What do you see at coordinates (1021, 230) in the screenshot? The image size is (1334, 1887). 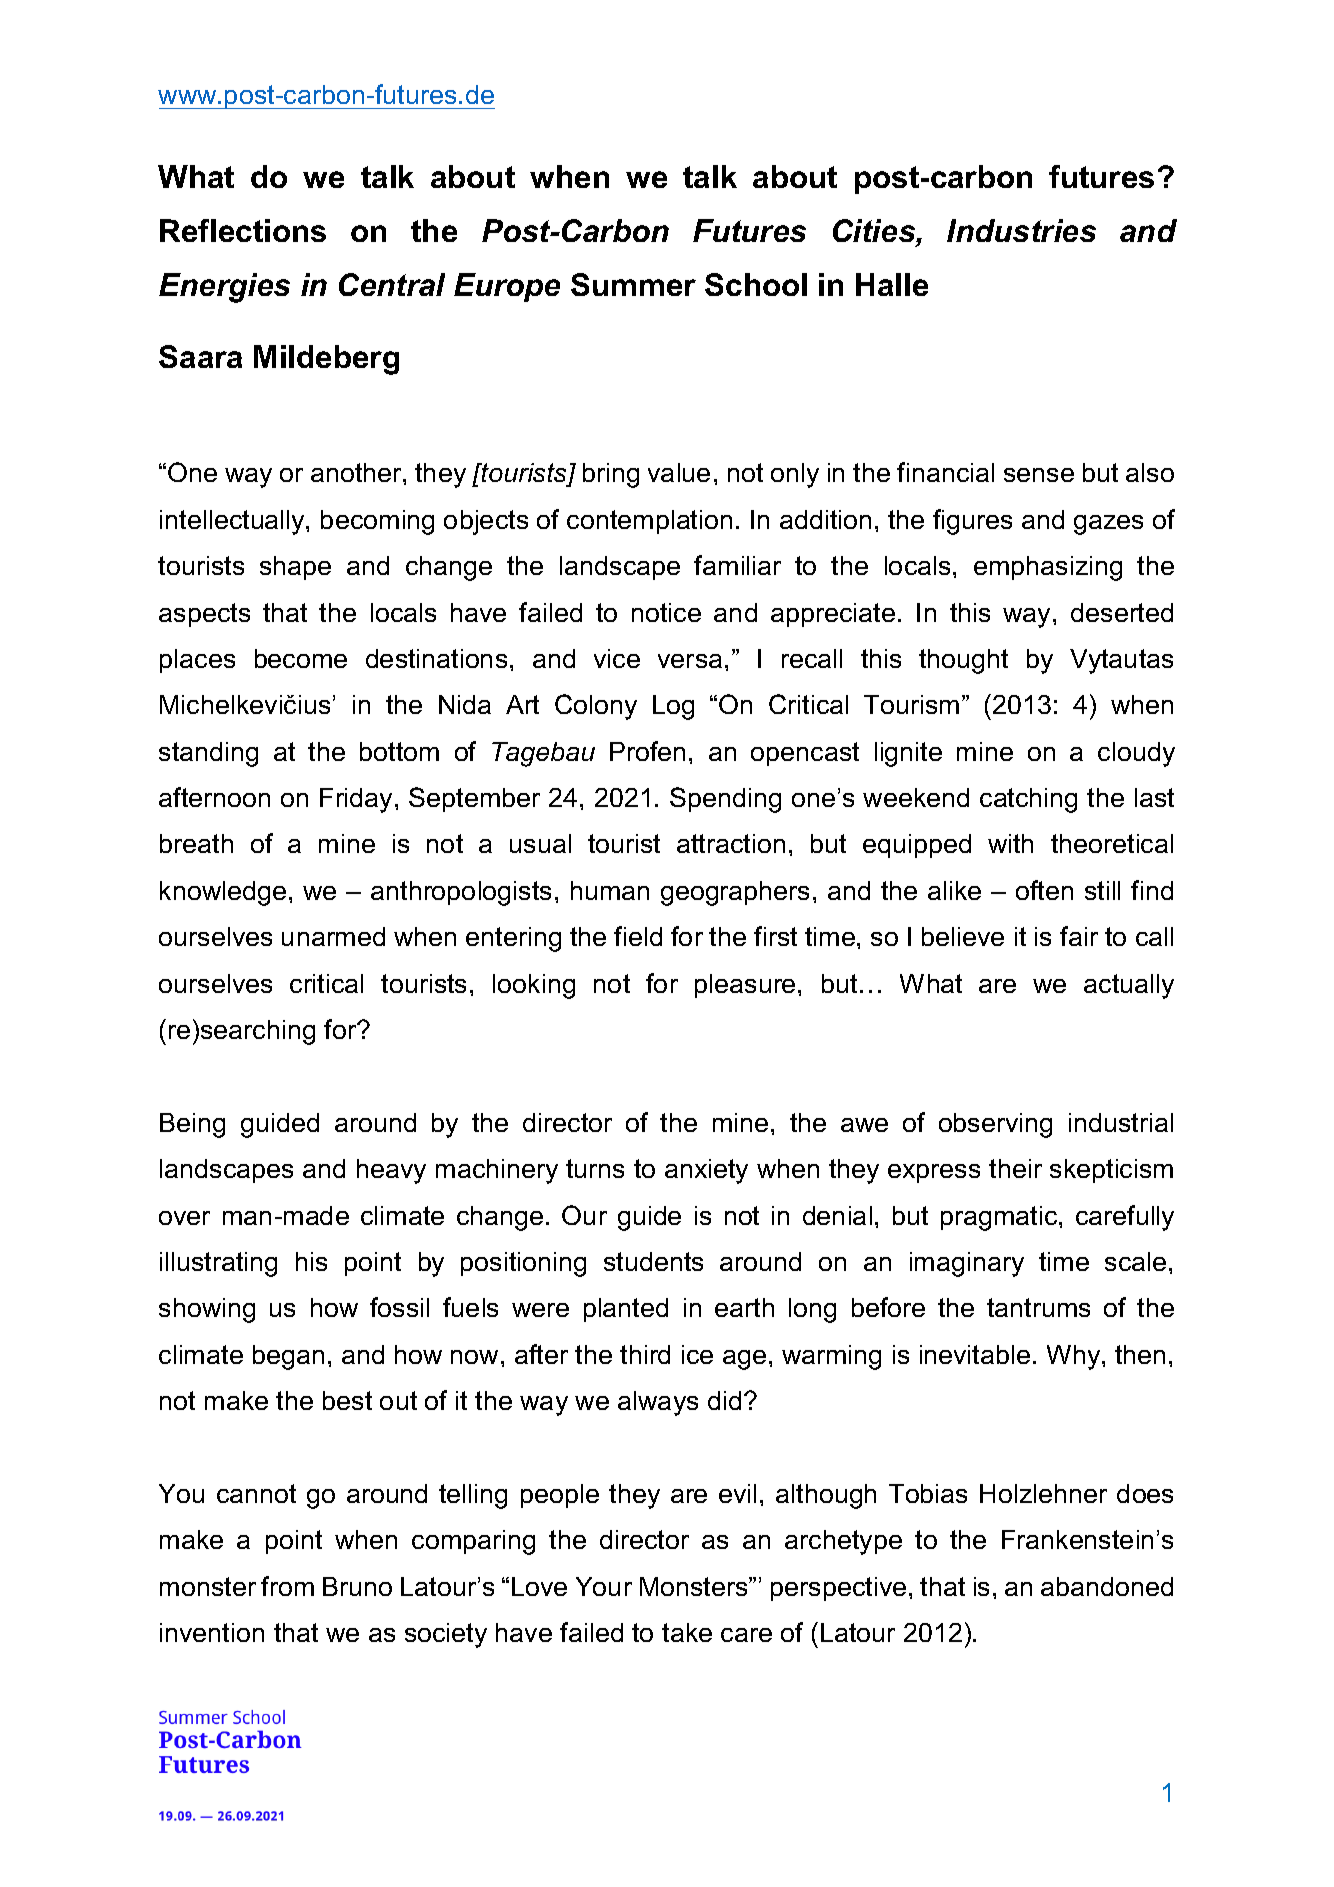 I see `Industries` at bounding box center [1021, 230].
